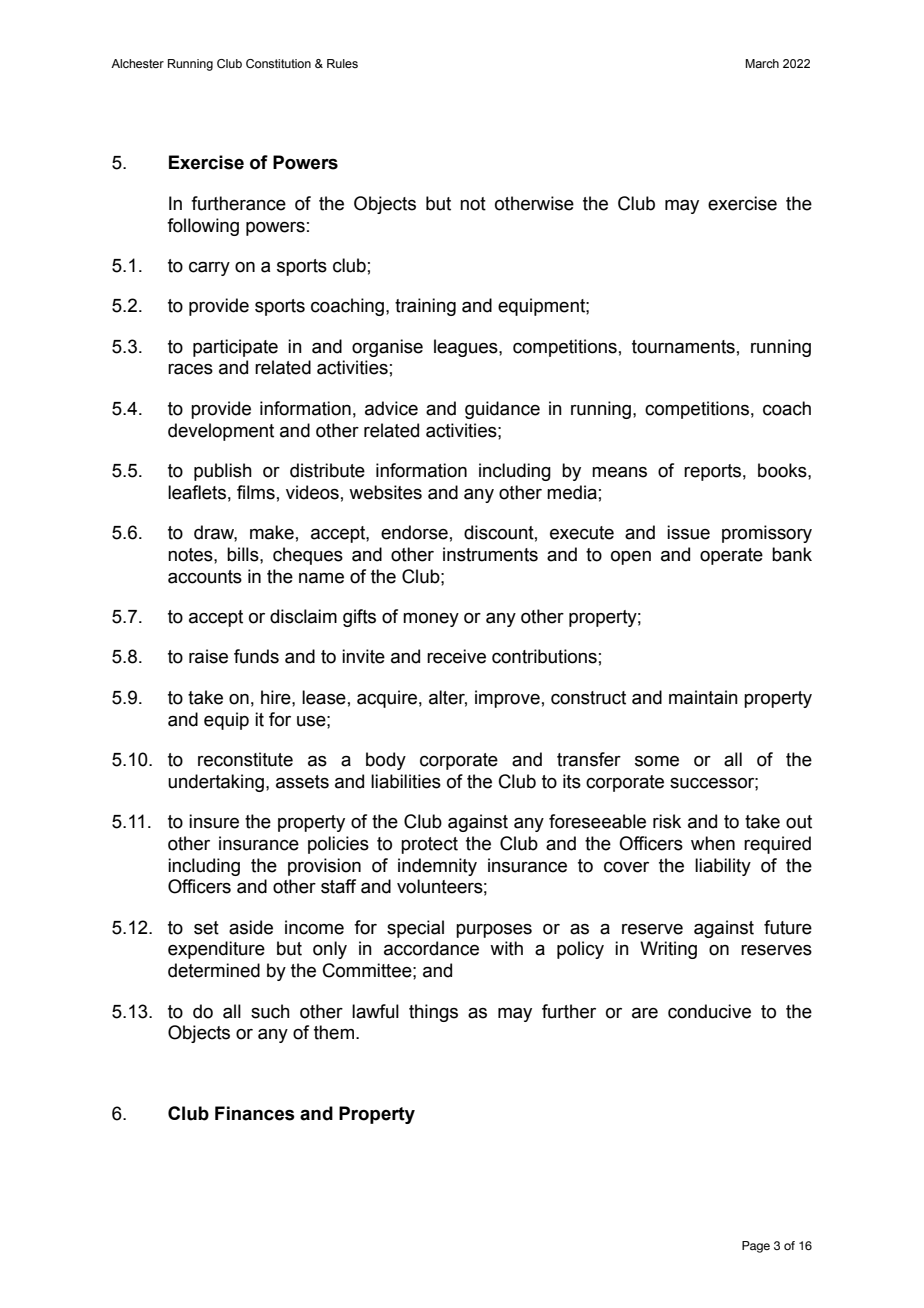  Describe the element at coordinates (278, 63) in the document. I see `Constitution` at that location.
